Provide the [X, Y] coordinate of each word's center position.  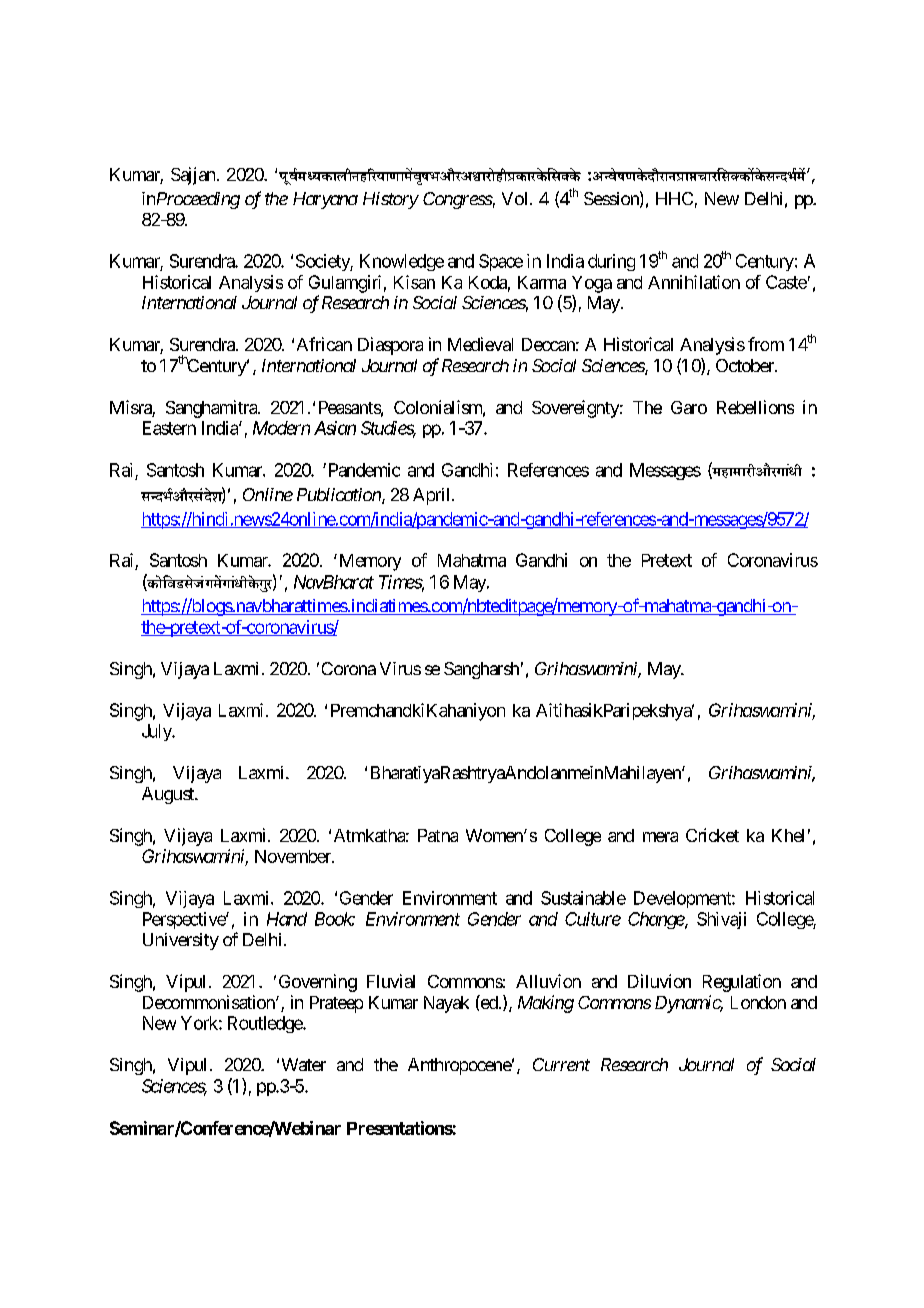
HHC [674, 198]
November [294, 856]
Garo [689, 407]
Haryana [325, 200]
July [158, 732]
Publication [340, 496]
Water [304, 1064]
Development [683, 899]
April [433, 496]
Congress [458, 200]
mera [660, 837]
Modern [281, 428]
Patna [438, 835]
